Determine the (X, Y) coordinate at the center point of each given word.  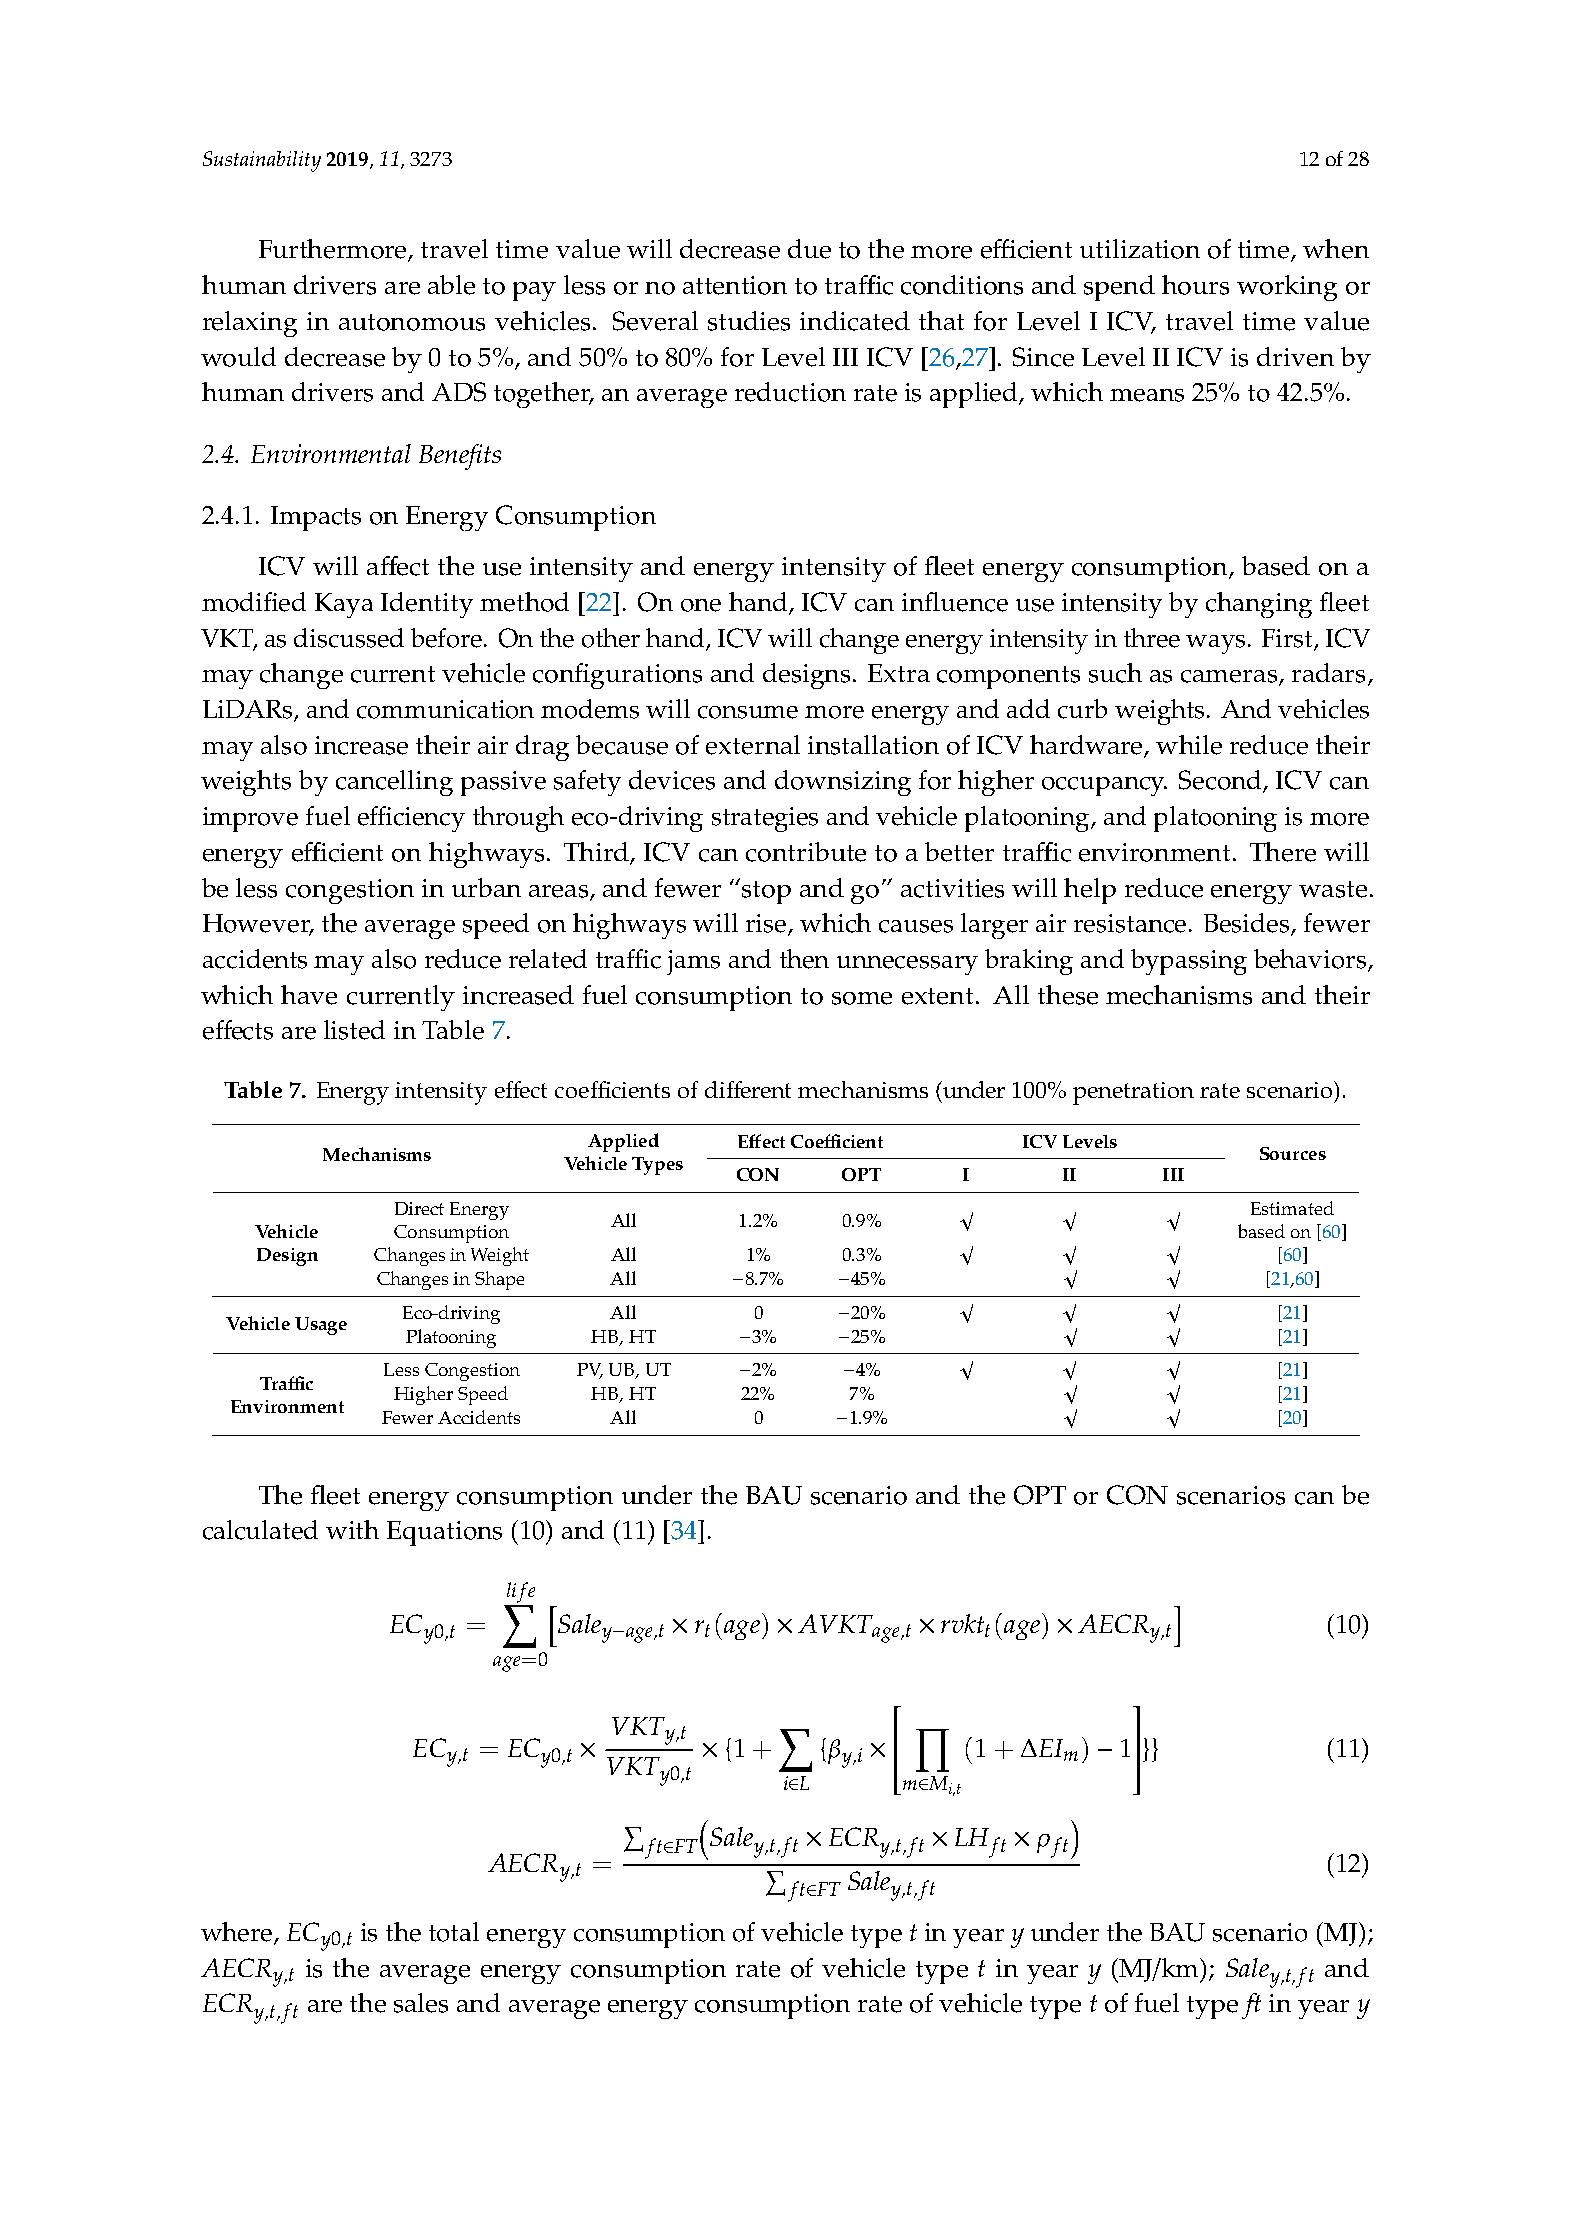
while (1189, 745)
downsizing (843, 783)
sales (421, 2003)
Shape (499, 1280)
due (809, 249)
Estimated (1292, 1208)
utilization (1140, 249)
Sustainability (262, 161)
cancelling (394, 783)
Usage (321, 1326)
